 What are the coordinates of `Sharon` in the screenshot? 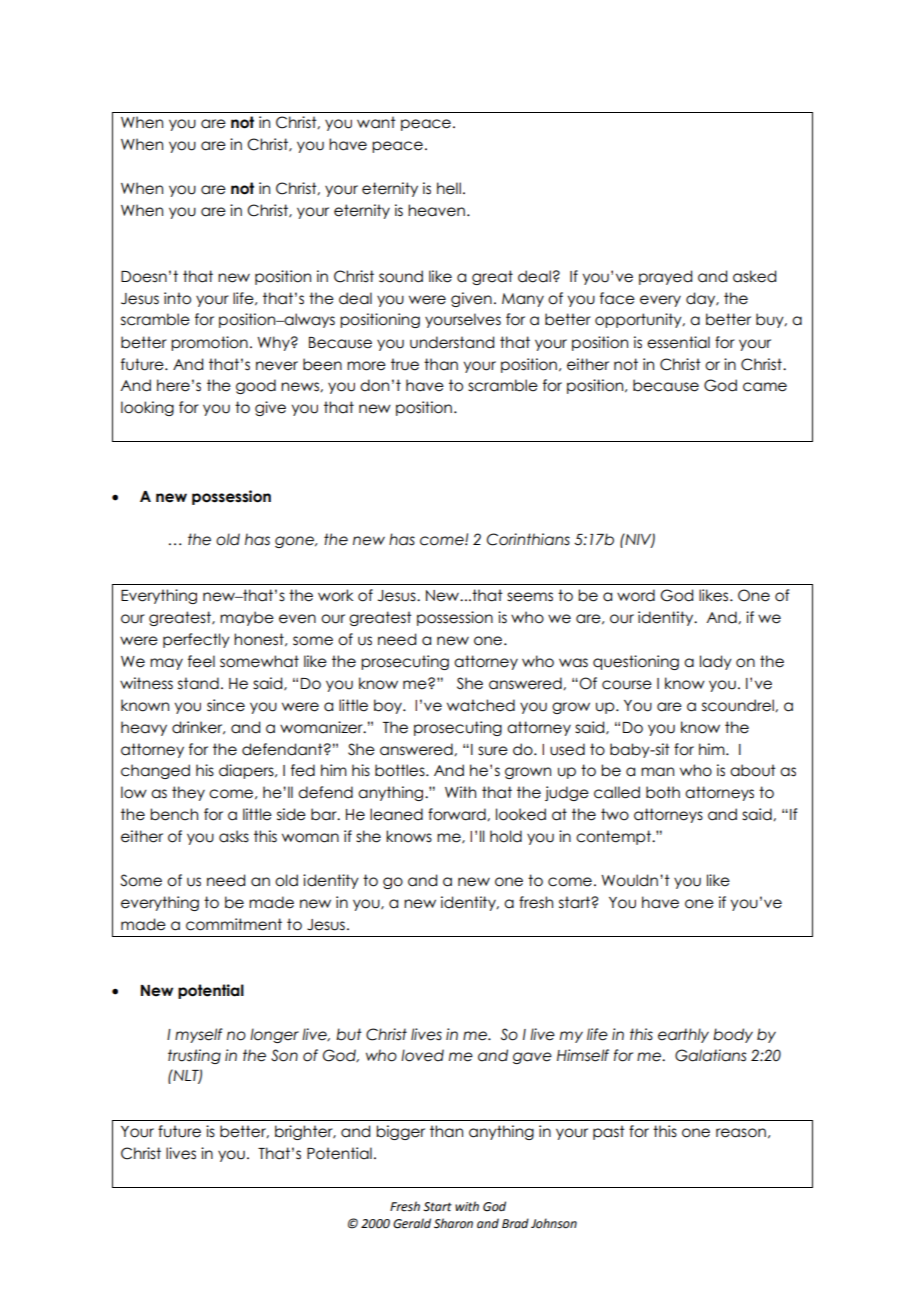 It's located at (453, 1223).
